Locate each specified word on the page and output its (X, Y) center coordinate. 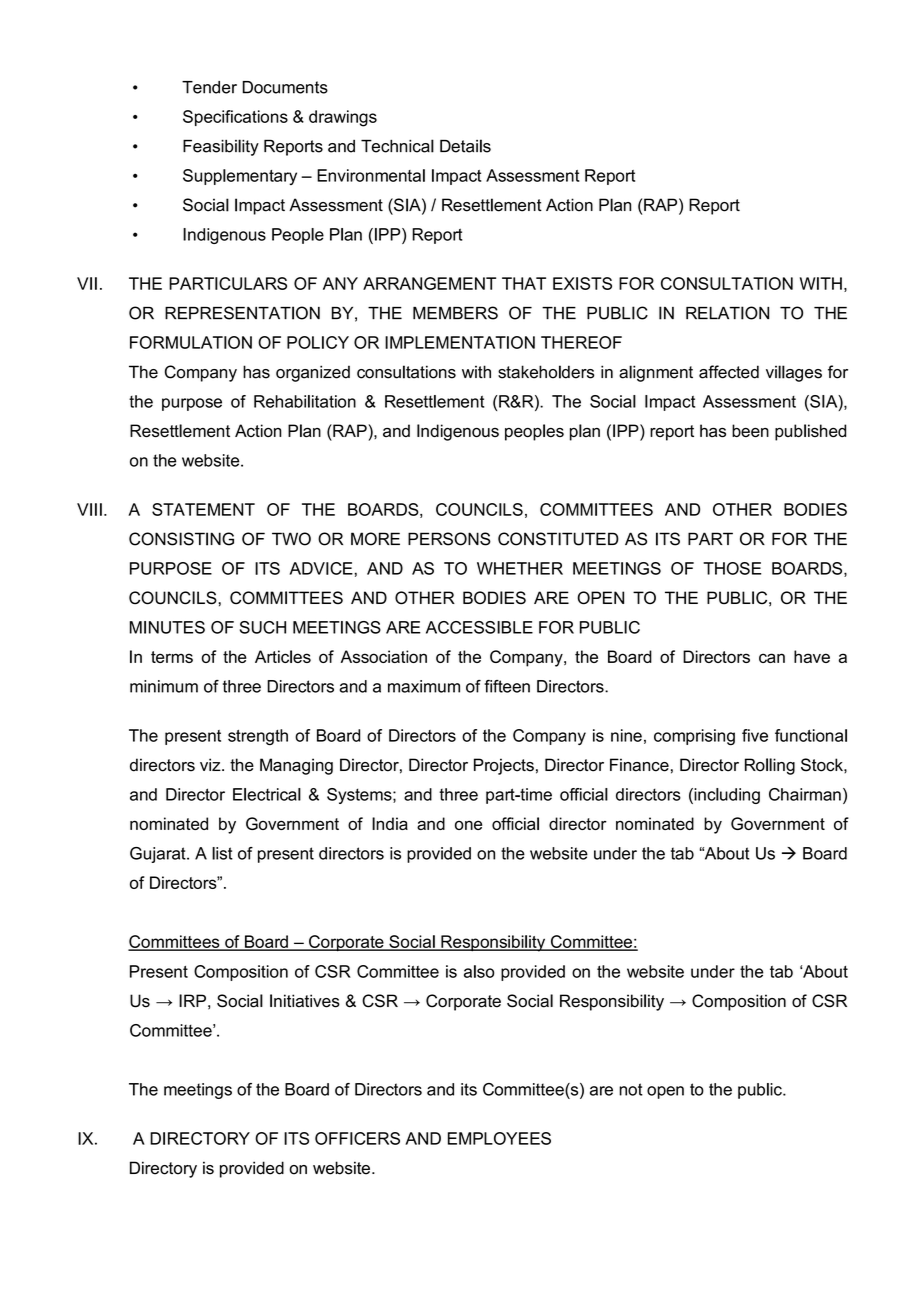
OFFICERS (357, 1138)
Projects (504, 766)
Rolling (770, 766)
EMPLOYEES (499, 1138)
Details (465, 146)
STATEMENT (203, 509)
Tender (209, 87)
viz (211, 764)
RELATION (727, 313)
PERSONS (449, 539)
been (750, 431)
